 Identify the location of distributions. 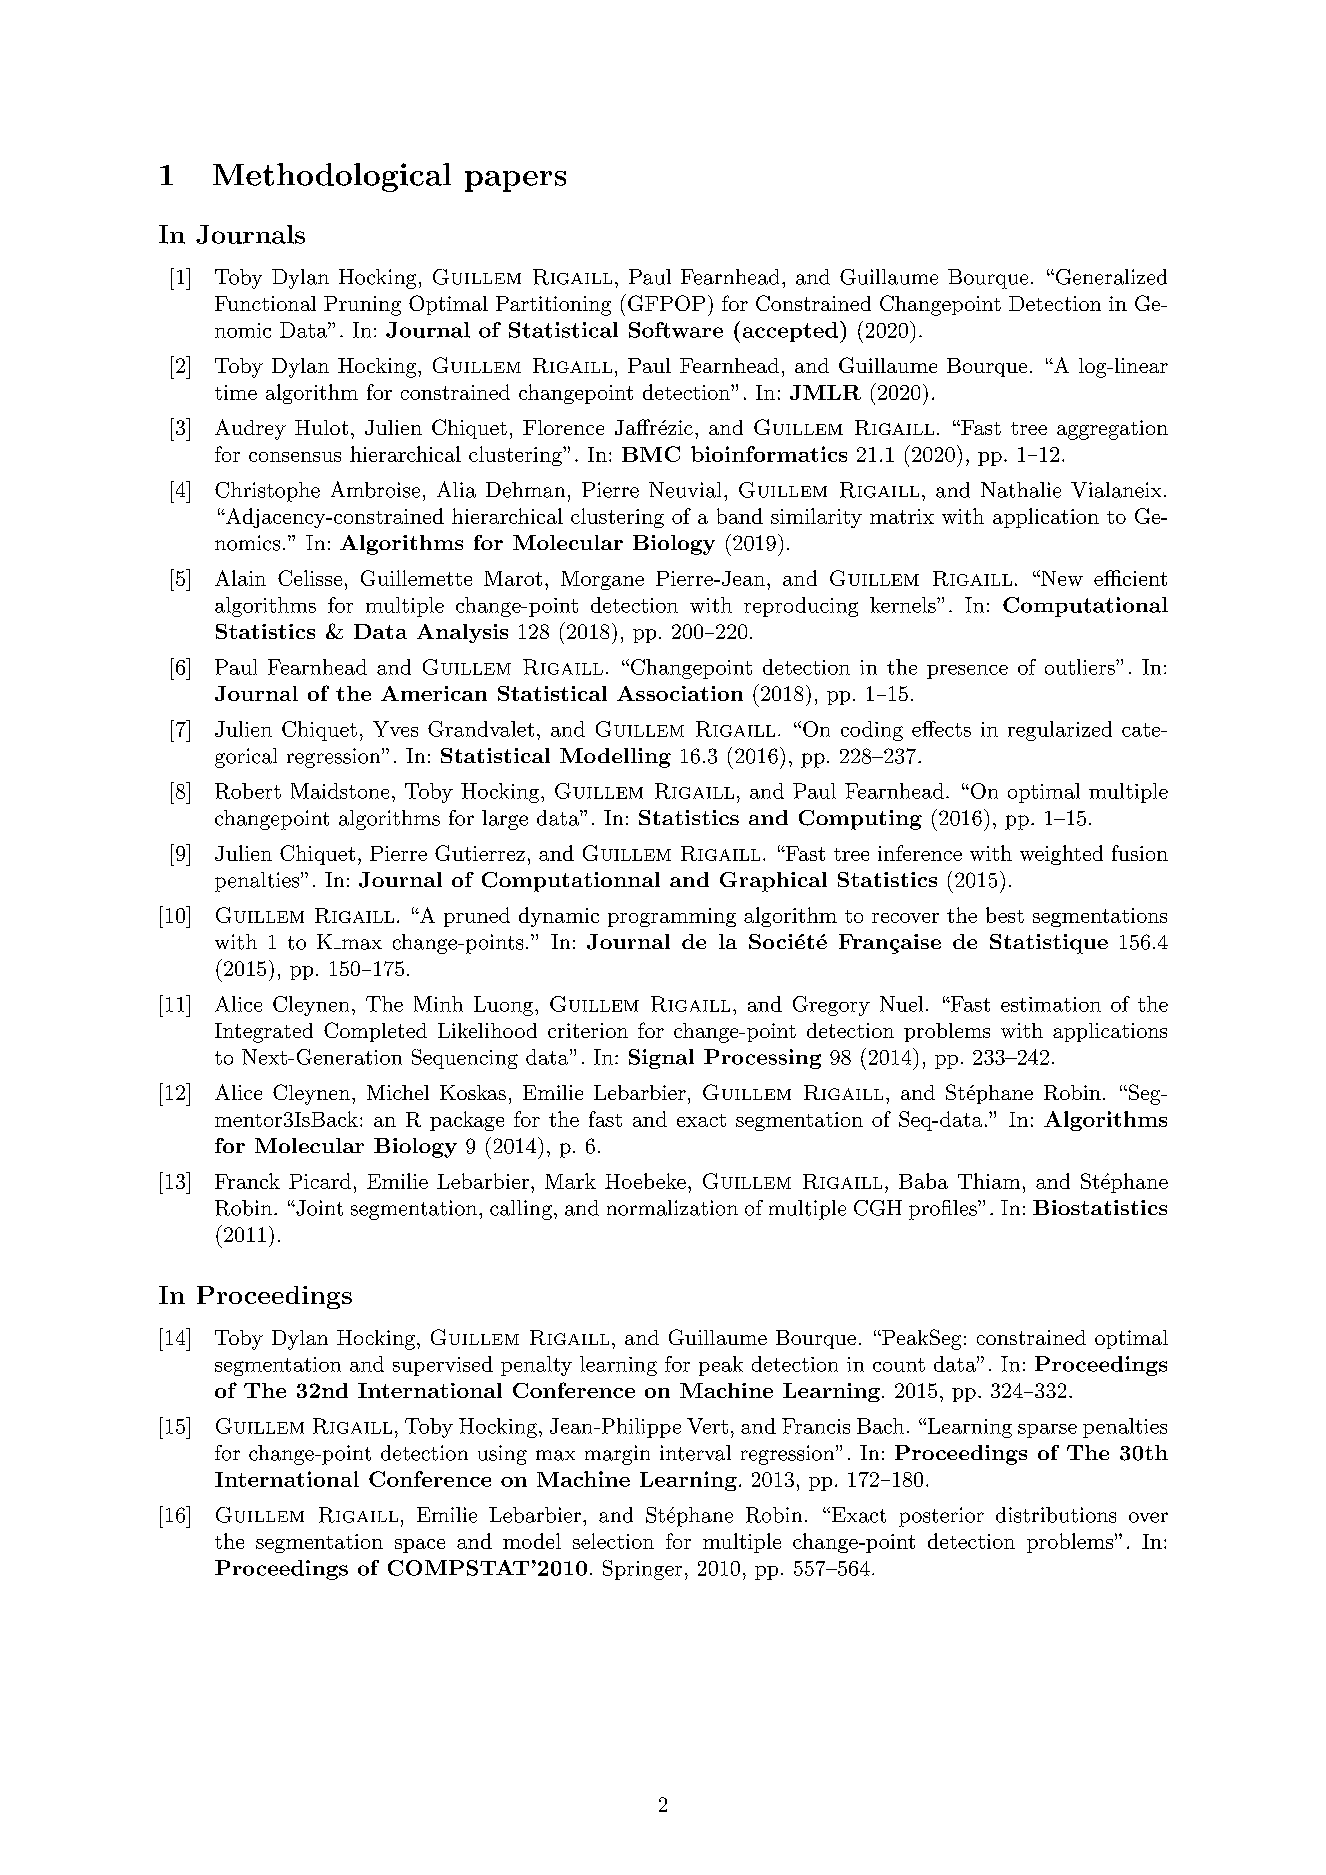
(1056, 1515).
